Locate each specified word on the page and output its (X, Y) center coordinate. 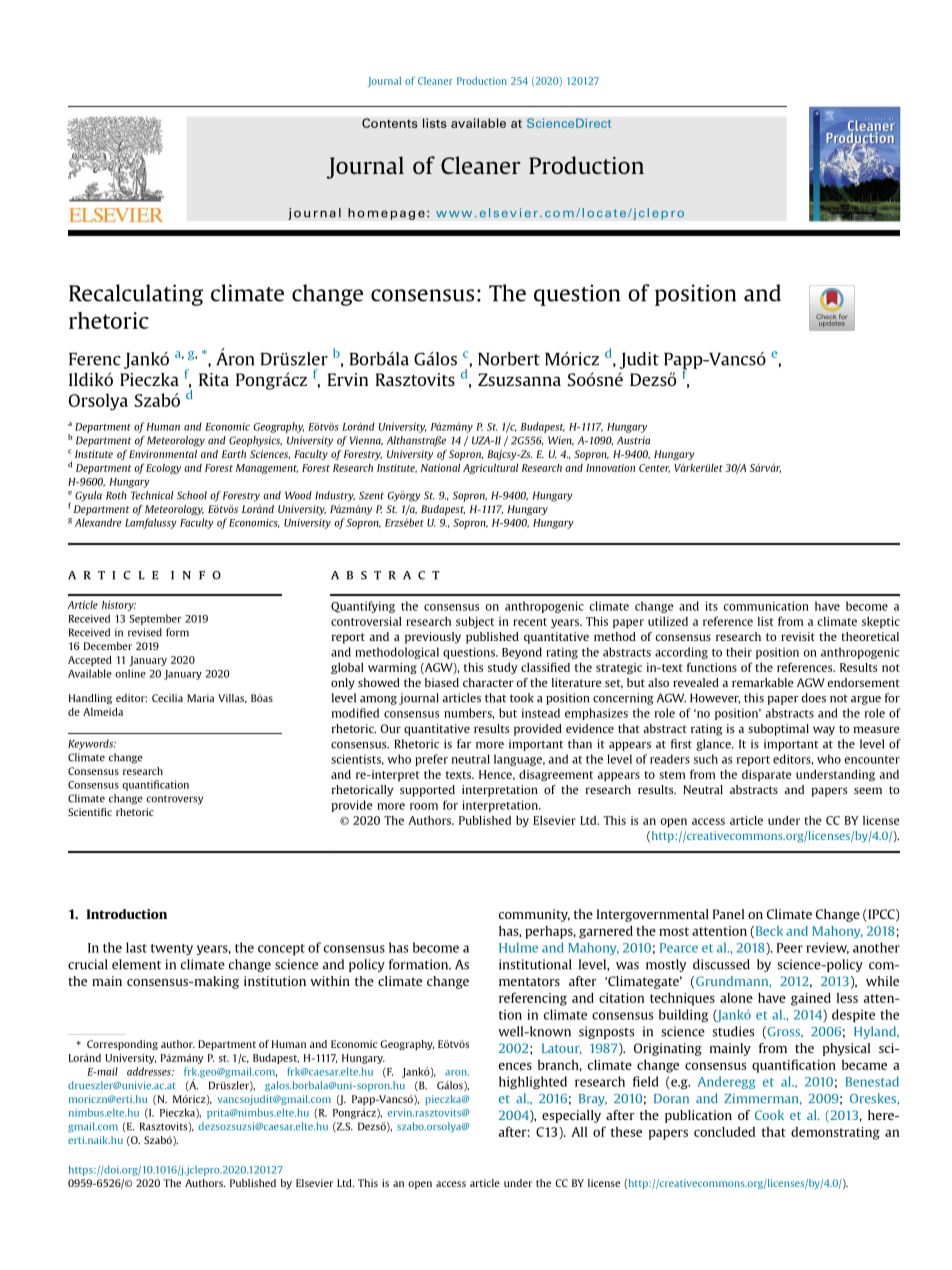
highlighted (533, 1082)
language (519, 760)
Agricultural (490, 468)
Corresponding (122, 1045)
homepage (386, 214)
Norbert (509, 359)
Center (654, 468)
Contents (390, 123)
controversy (174, 800)
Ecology (163, 469)
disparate (766, 775)
